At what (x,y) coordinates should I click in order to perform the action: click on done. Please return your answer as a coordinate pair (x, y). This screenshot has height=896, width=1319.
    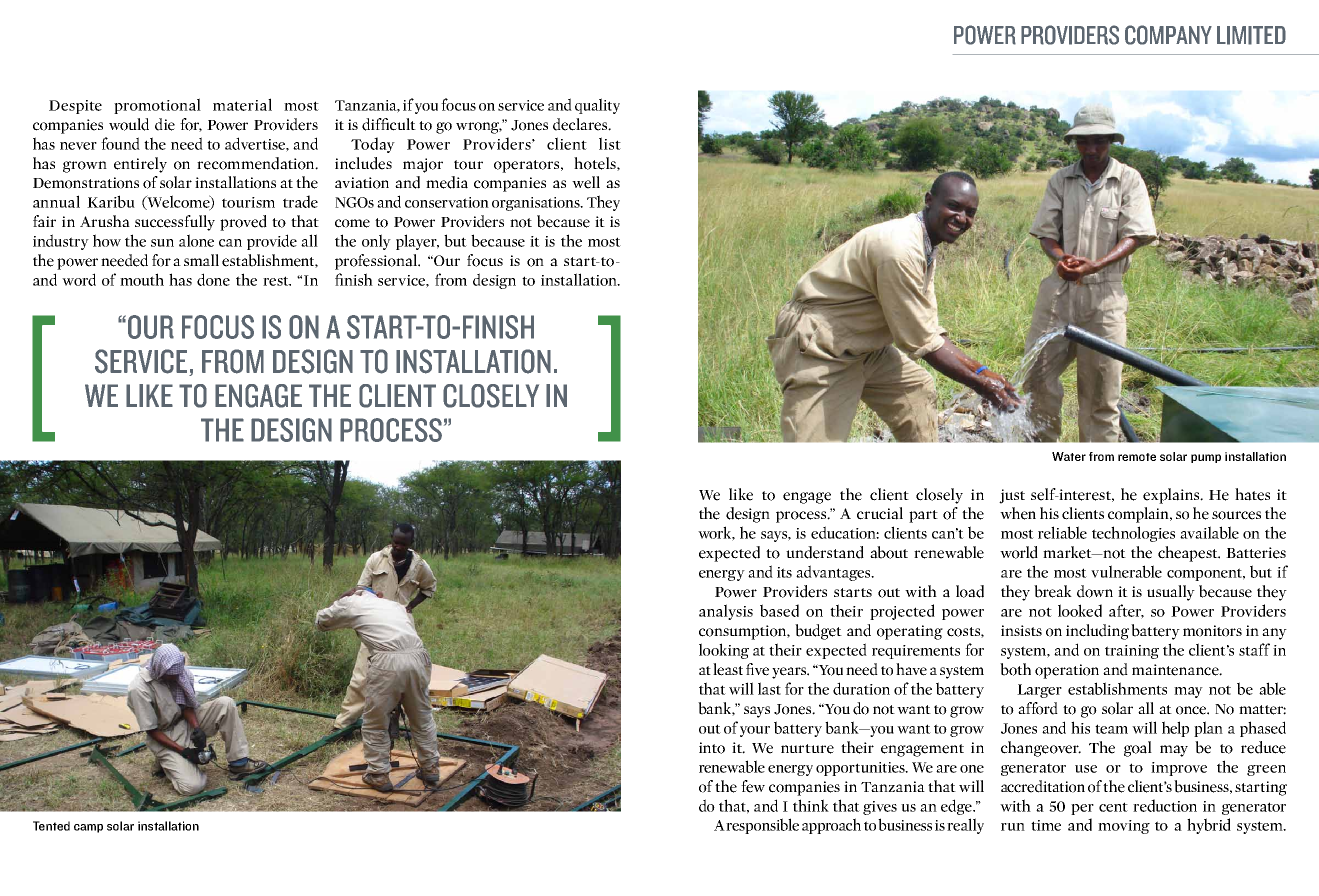
    Looking at the image, I should click on (213, 279).
